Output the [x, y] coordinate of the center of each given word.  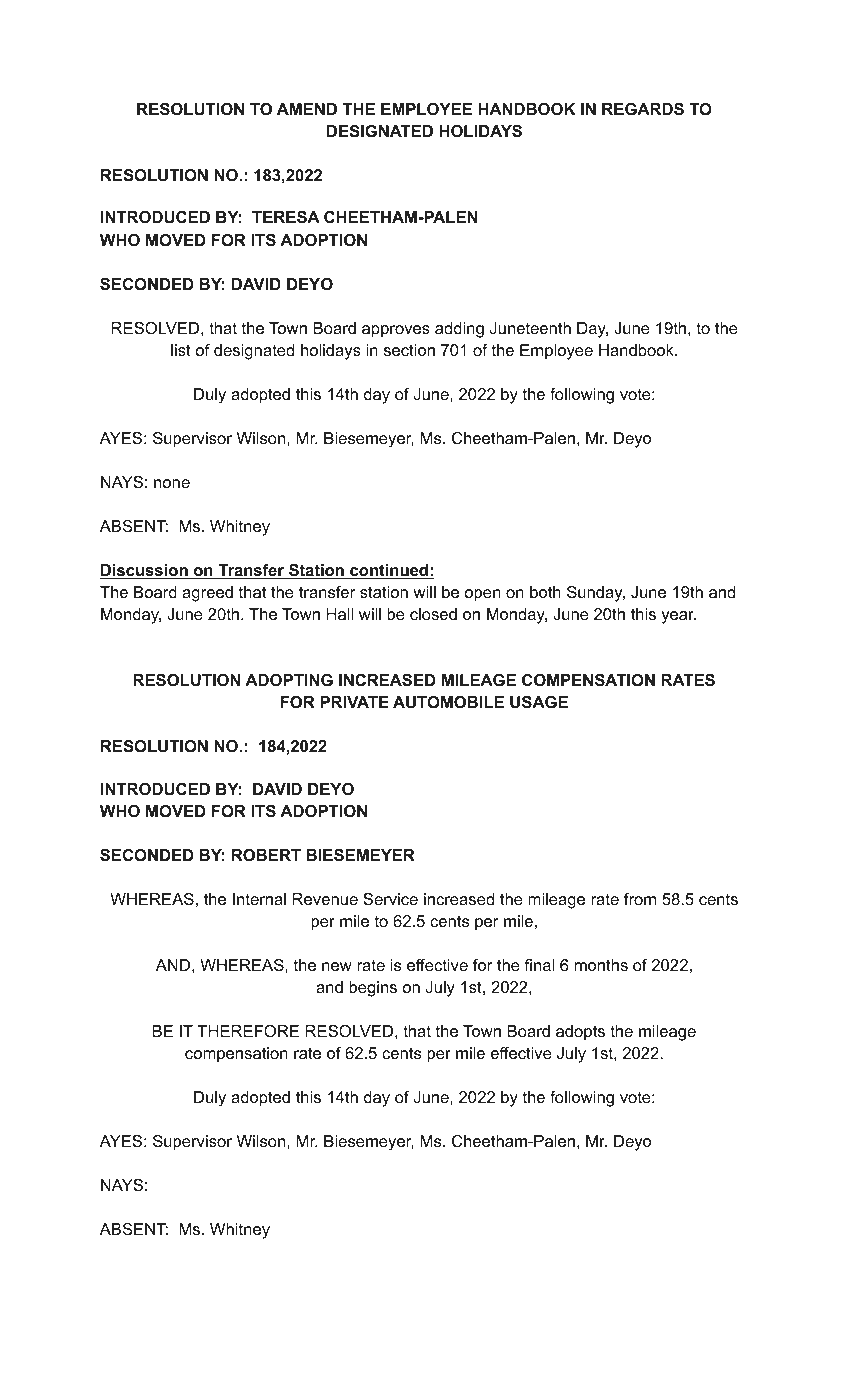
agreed [207, 594]
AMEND [307, 109]
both [545, 592]
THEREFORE [248, 1031]
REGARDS [643, 109]
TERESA [286, 217]
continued [389, 571]
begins [373, 989]
